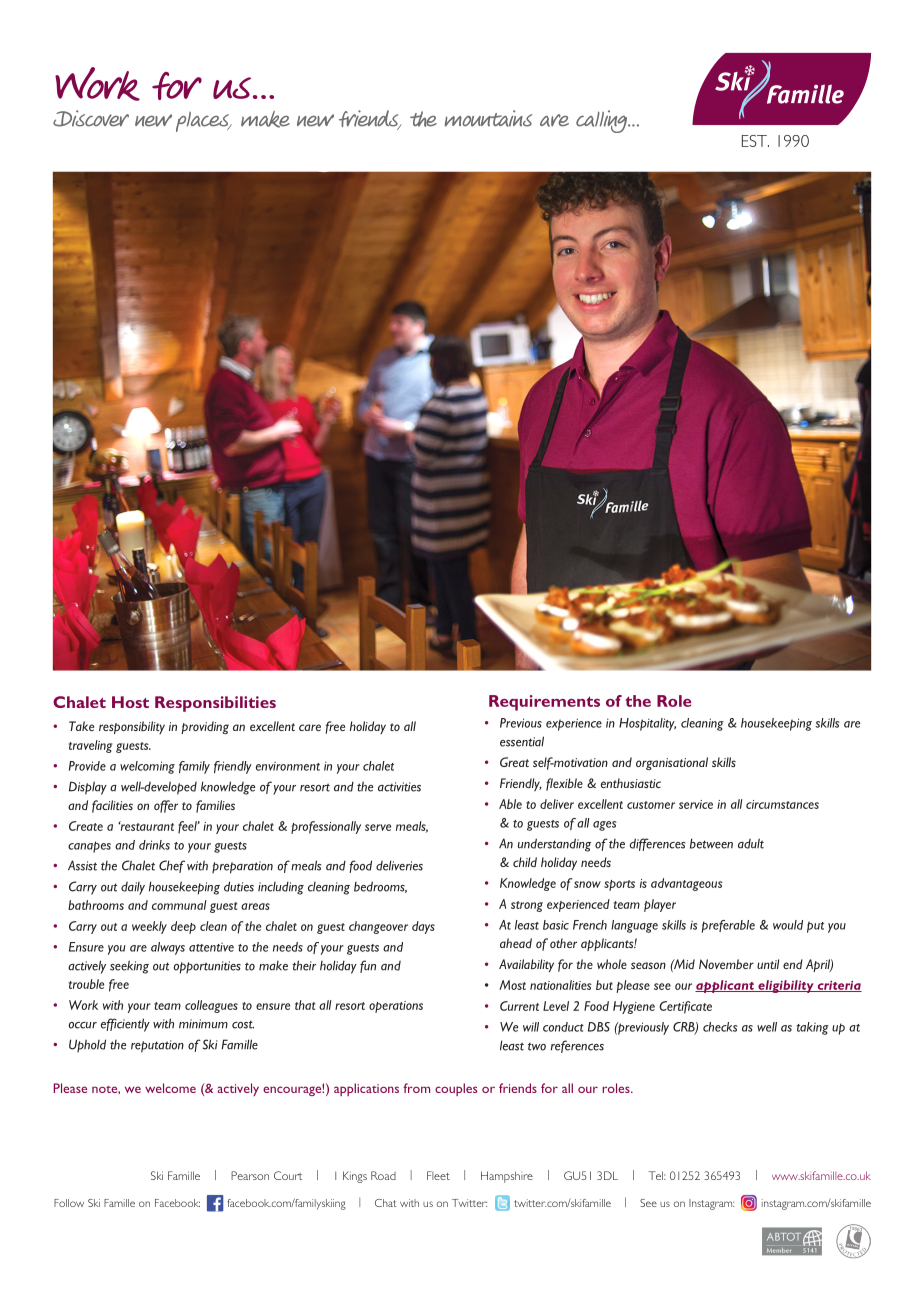 This screenshot has width=924, height=1308. What do you see at coordinates (788, 925) in the screenshot?
I see `would` at bounding box center [788, 925].
